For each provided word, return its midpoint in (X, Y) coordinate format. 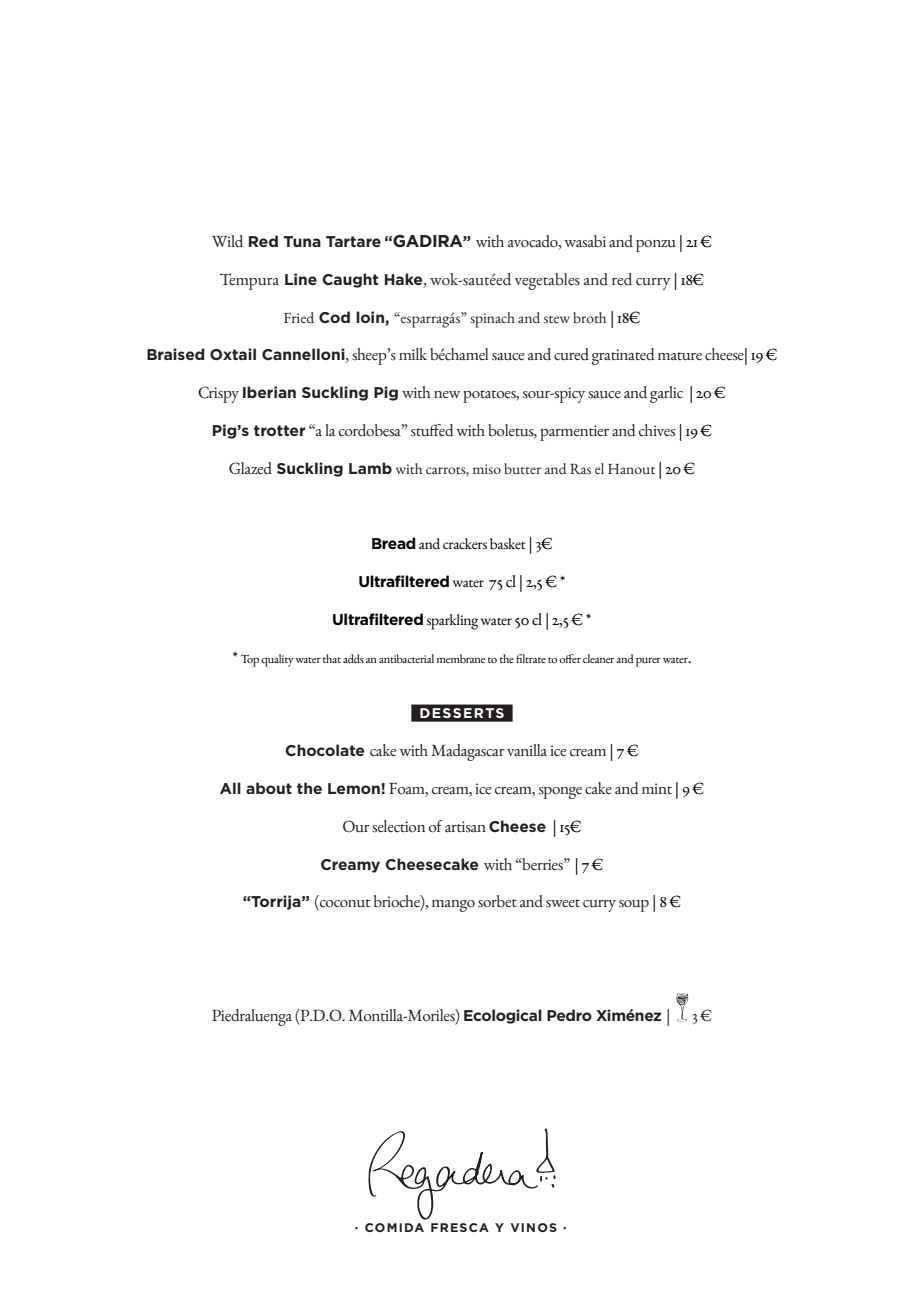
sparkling (452, 622)
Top (250, 660)
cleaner (598, 658)
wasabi (585, 241)
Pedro (569, 1015)
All (230, 788)
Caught (350, 280)
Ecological (503, 1016)
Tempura (249, 281)
